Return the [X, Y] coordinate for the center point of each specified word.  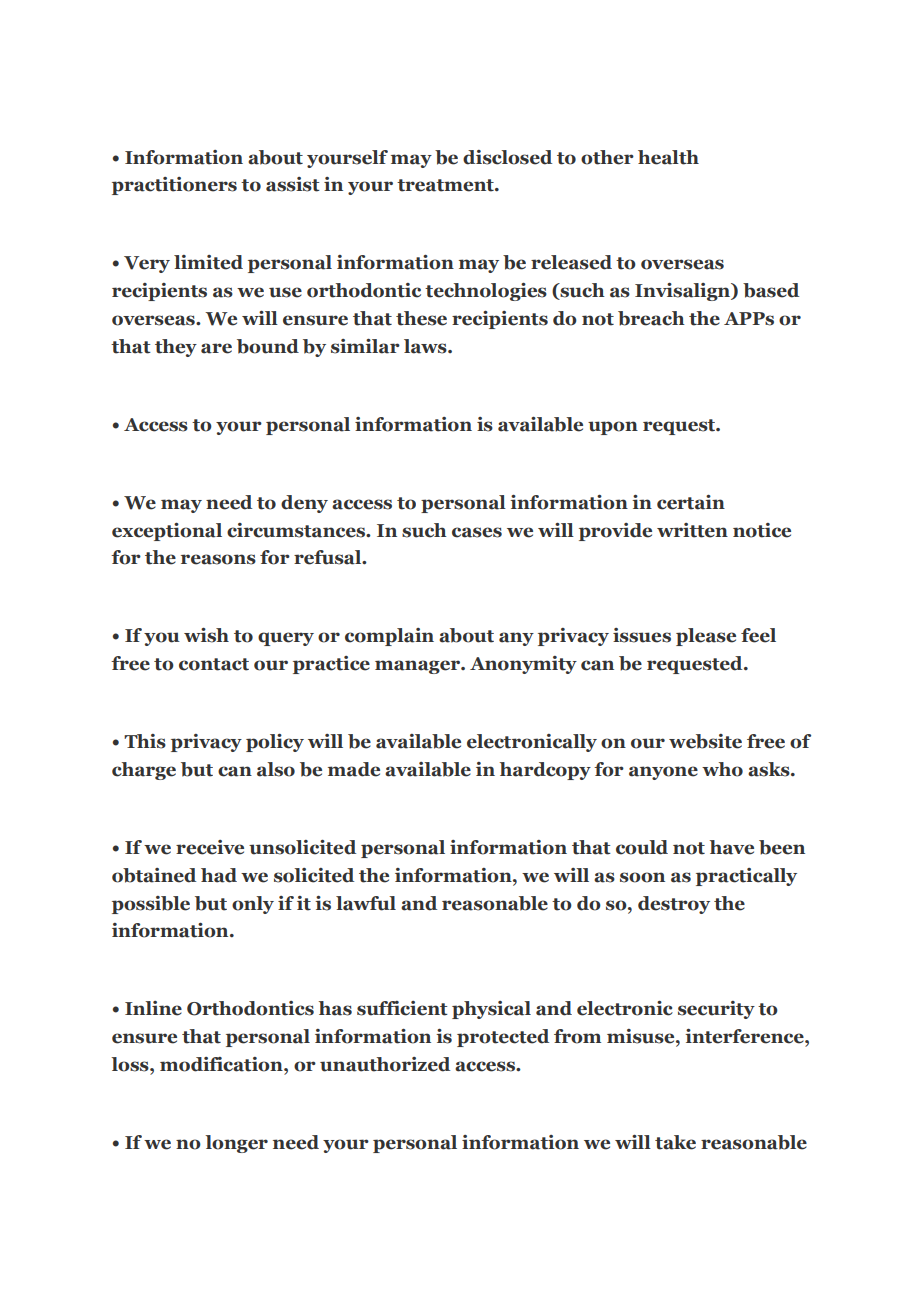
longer [236, 1144]
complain [389, 637]
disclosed [507, 157]
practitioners [174, 186]
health [668, 157]
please [706, 637]
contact [214, 664]
